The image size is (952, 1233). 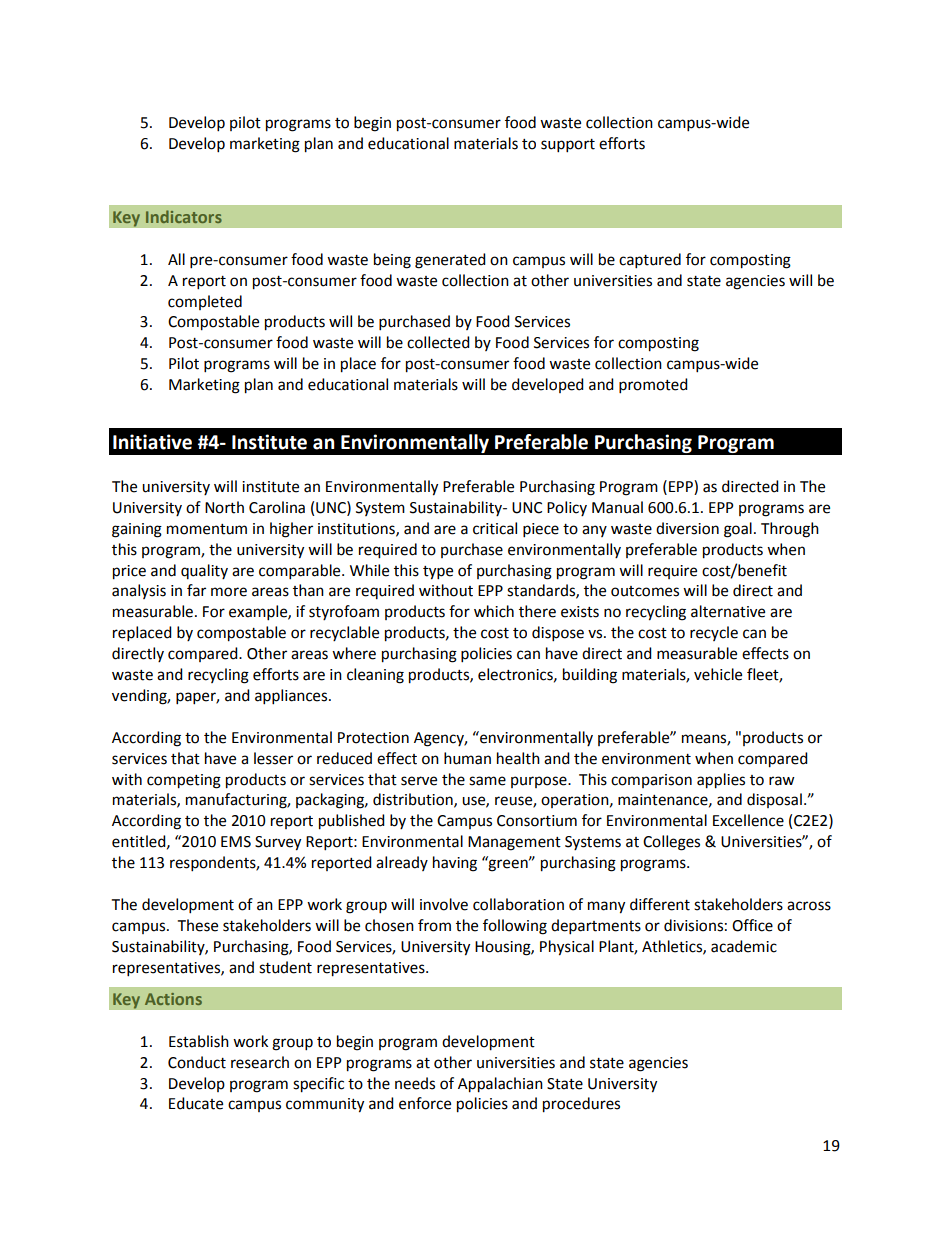 I want to click on captured, so click(x=650, y=261).
